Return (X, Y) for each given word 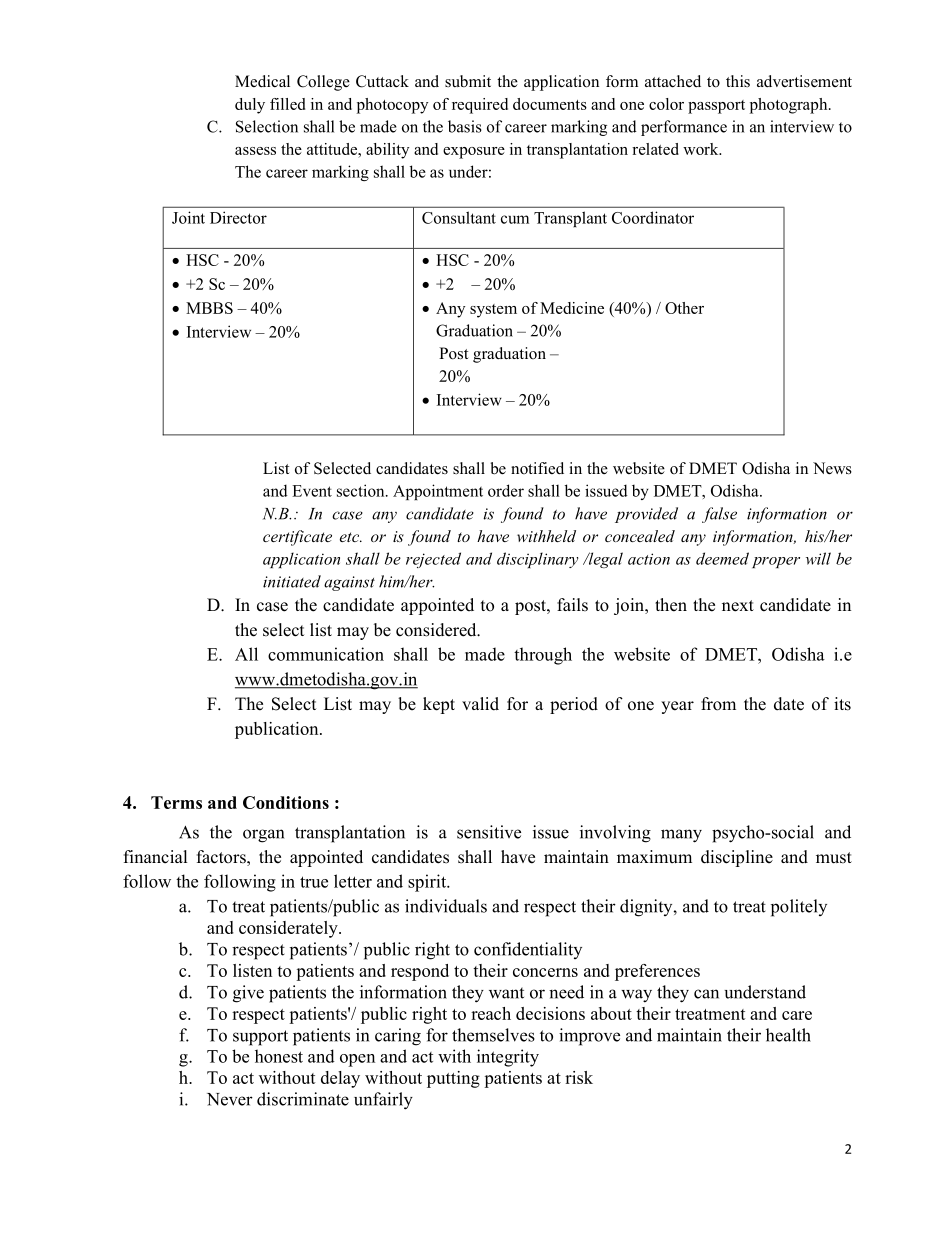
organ (263, 836)
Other (684, 308)
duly (250, 106)
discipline (737, 858)
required (480, 106)
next (738, 606)
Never (230, 1099)
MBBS (209, 308)
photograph (790, 106)
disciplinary (537, 560)
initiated (292, 581)
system (493, 311)
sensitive (489, 832)
